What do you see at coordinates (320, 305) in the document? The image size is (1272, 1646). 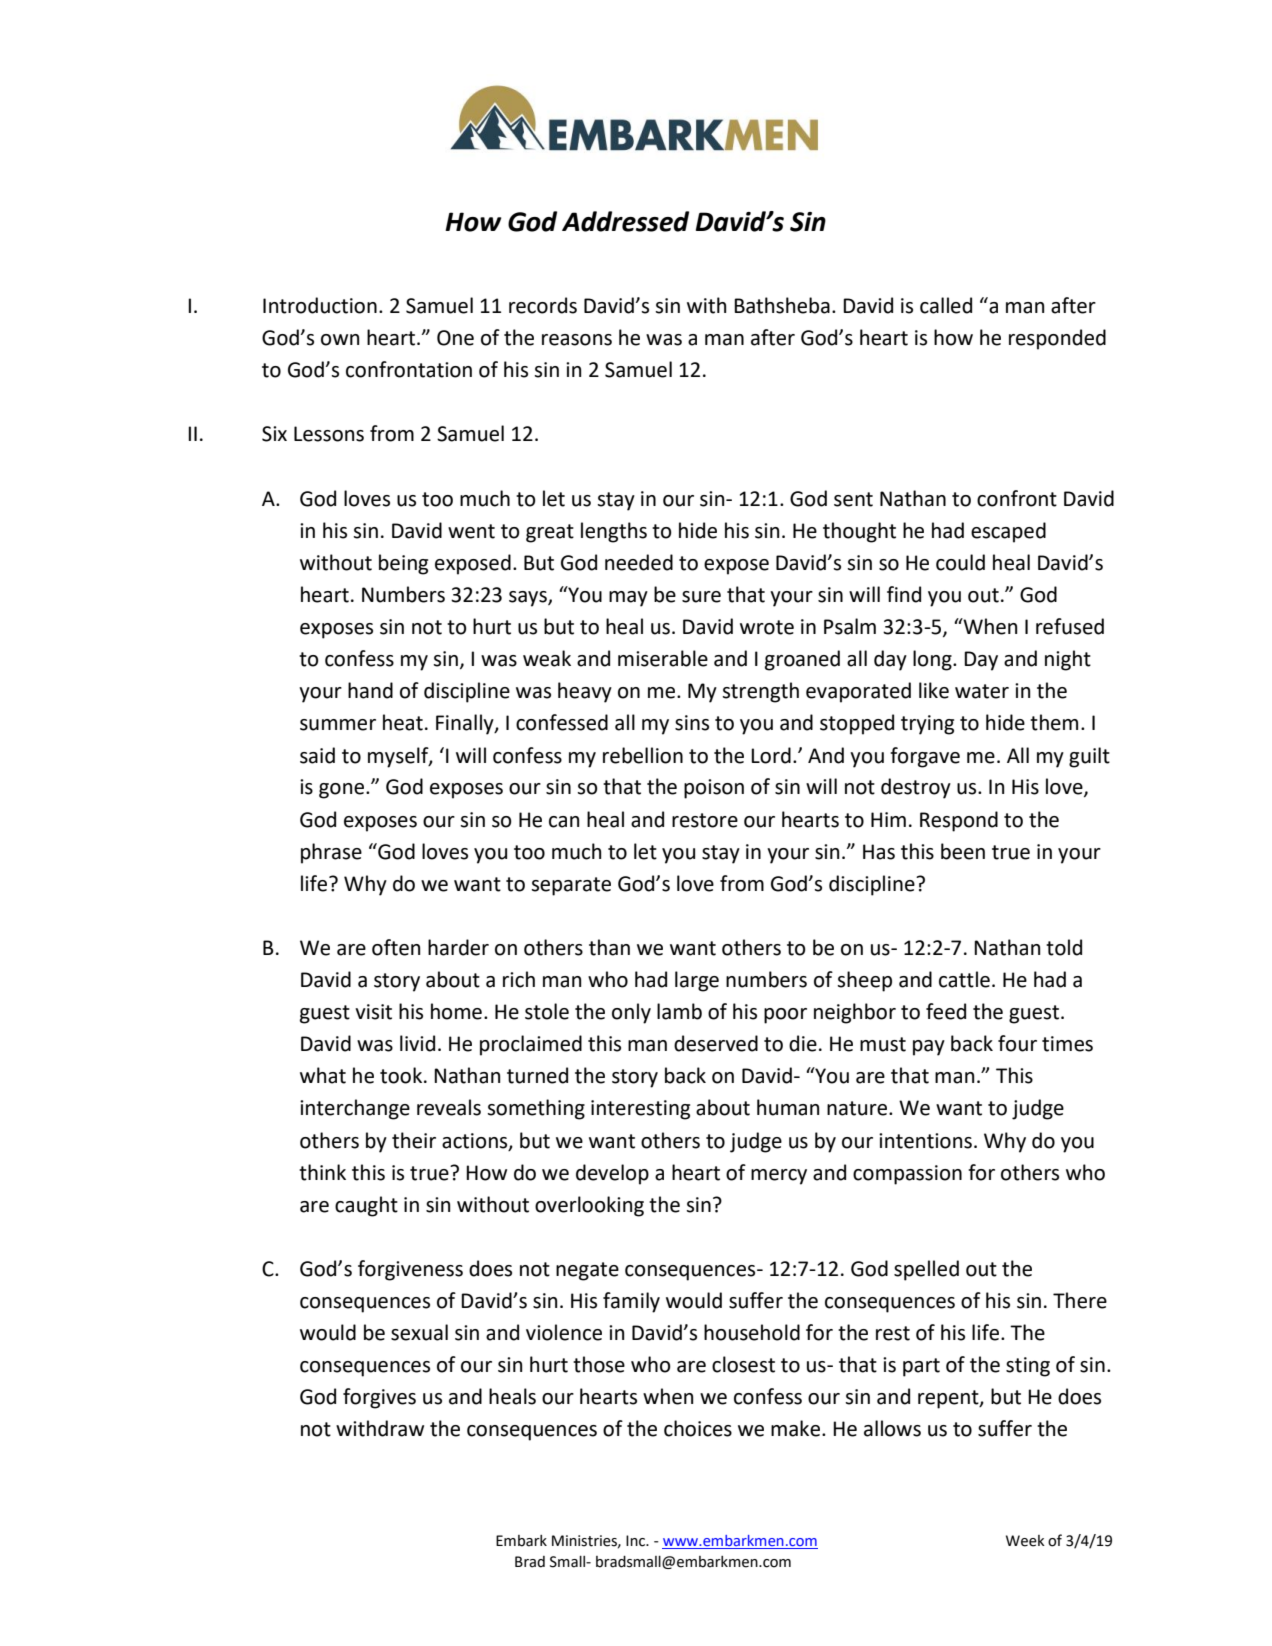 I see `Introduction` at bounding box center [320, 305].
